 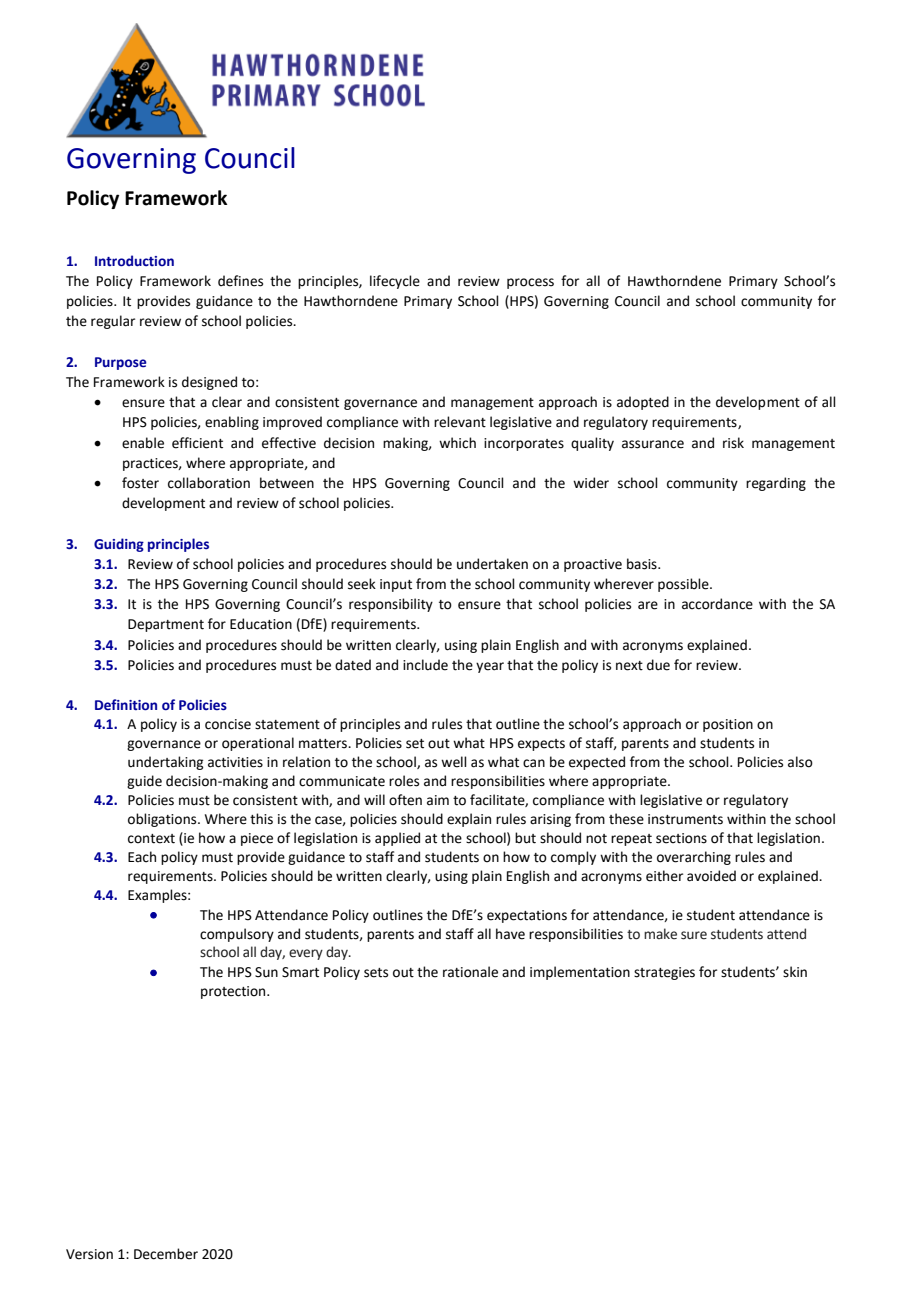 What do you see at coordinates (510, 934) in the page?
I see `have` at bounding box center [510, 934].
